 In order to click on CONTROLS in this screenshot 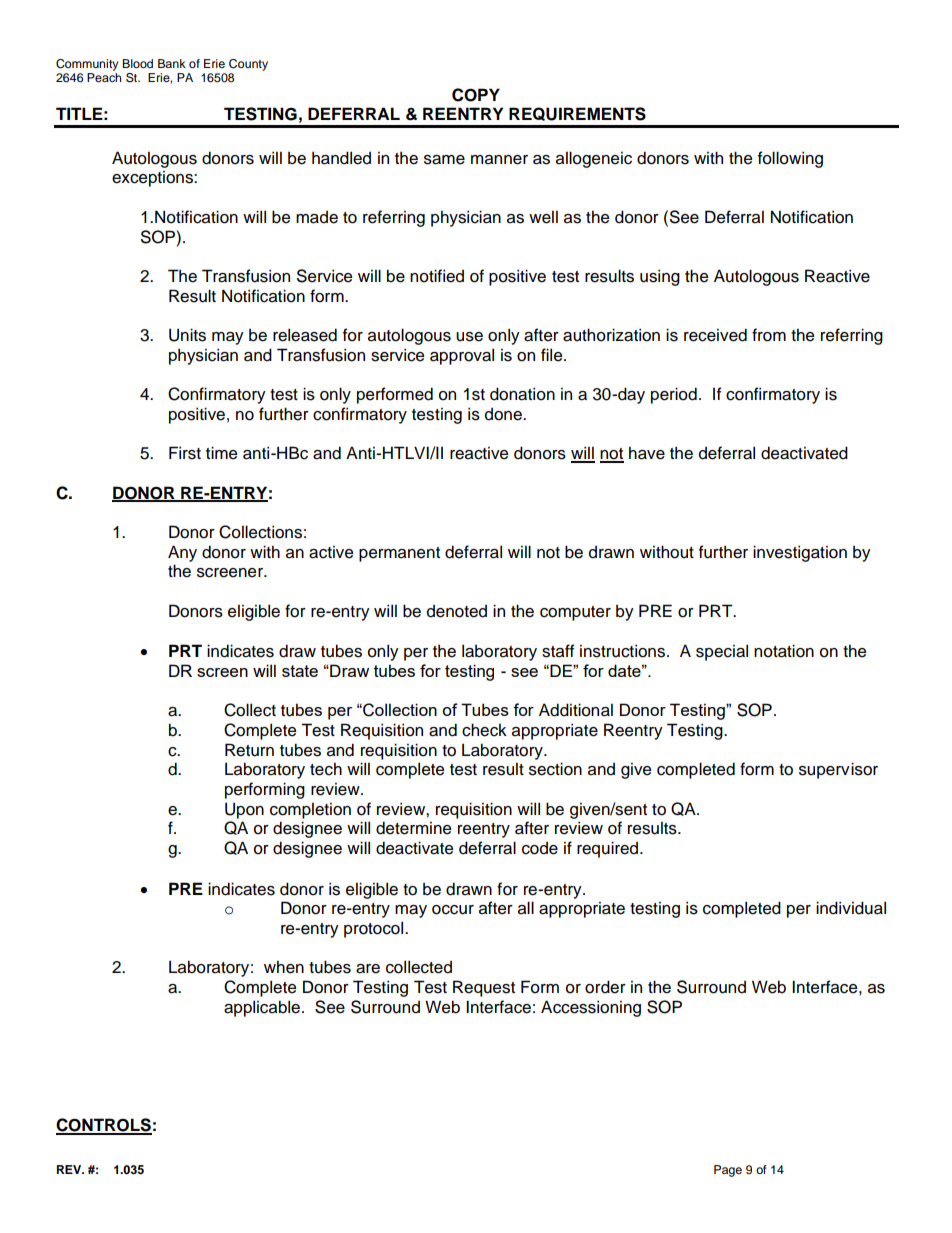, I will do `click(104, 1126)`.
